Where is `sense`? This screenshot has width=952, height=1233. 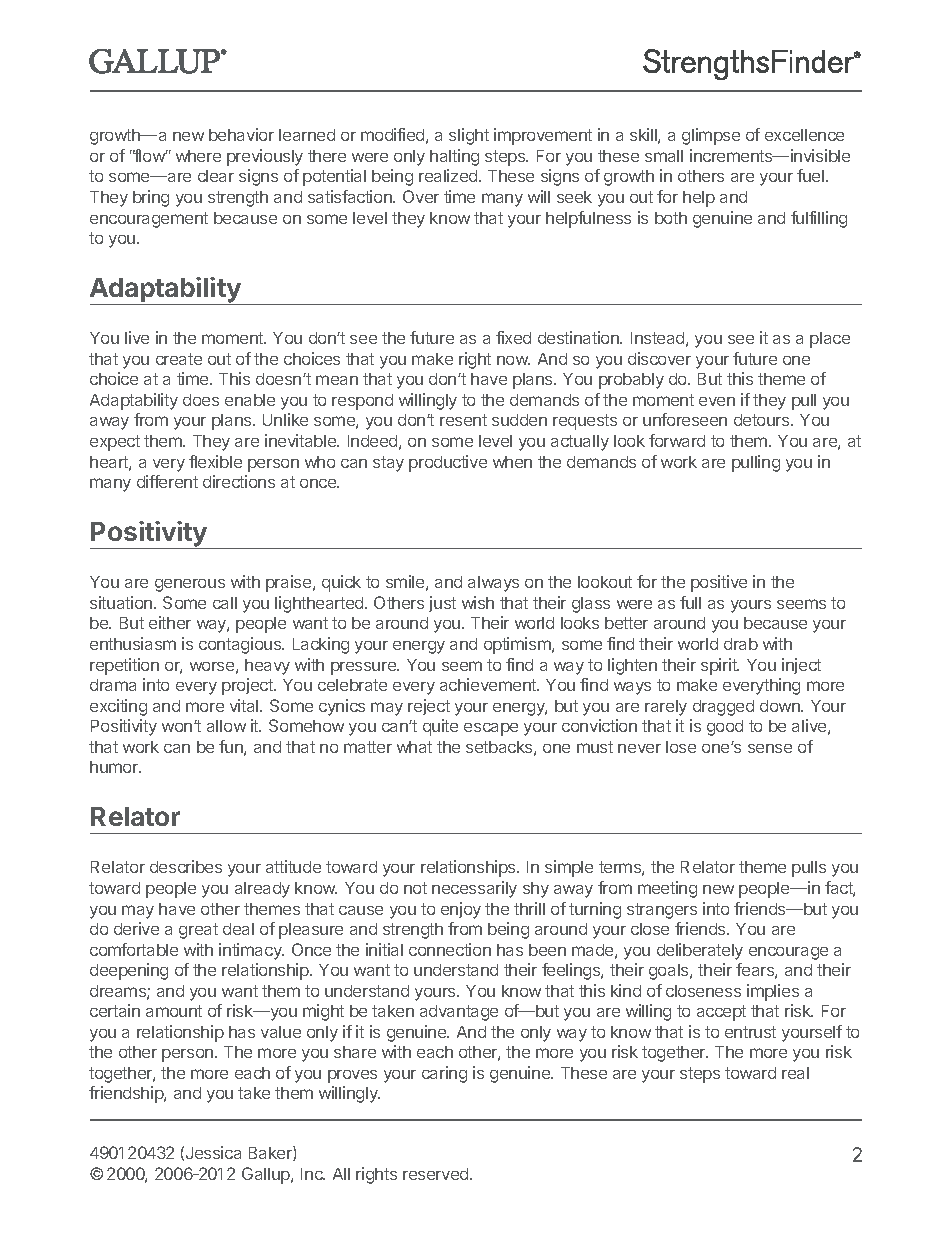
sense is located at coordinates (770, 748).
